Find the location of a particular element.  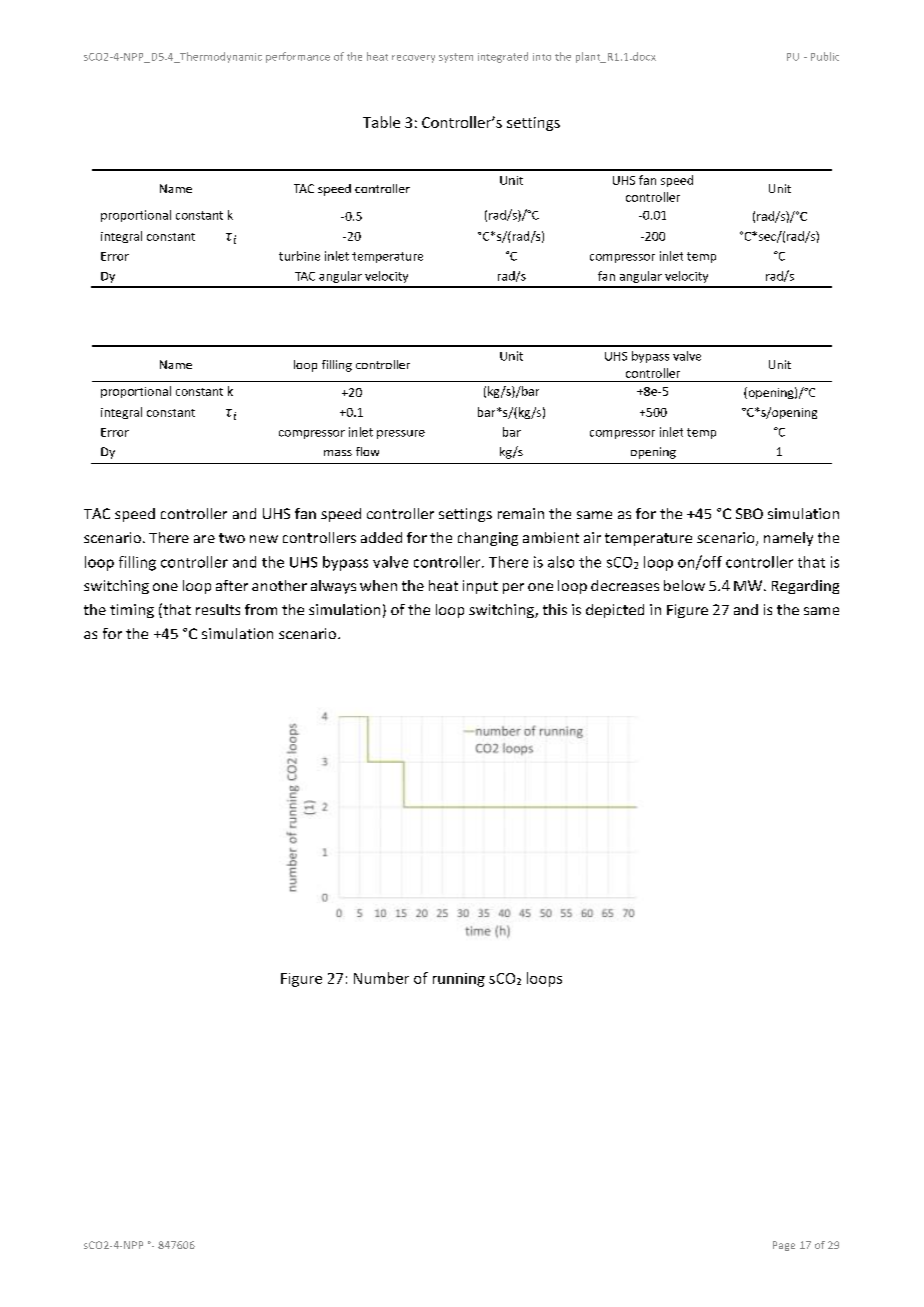

from is located at coordinates (261, 609).
